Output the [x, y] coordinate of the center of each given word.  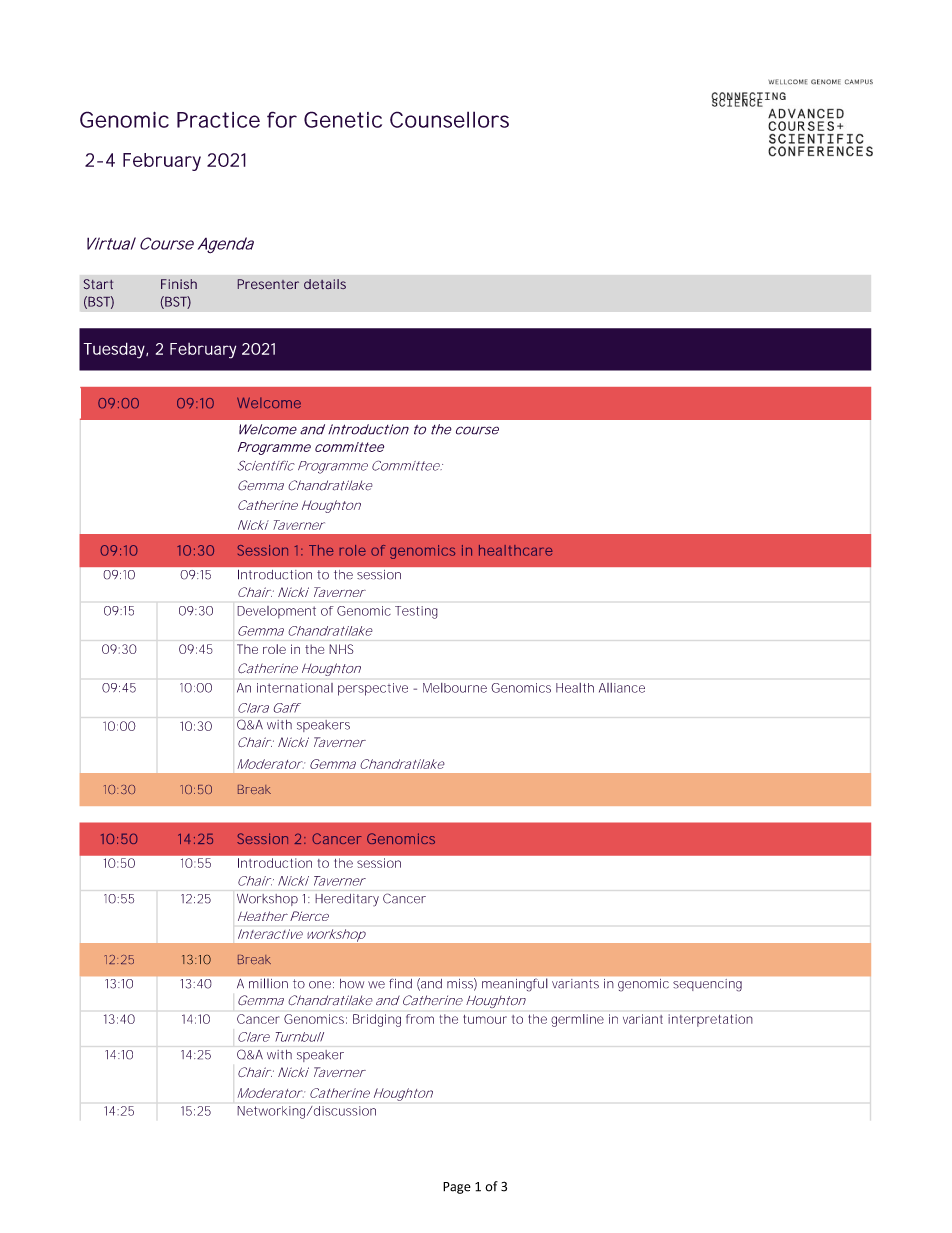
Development [277, 612]
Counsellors [449, 119]
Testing [416, 612]
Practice [218, 120]
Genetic [343, 119]
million [268, 983]
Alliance [622, 688]
